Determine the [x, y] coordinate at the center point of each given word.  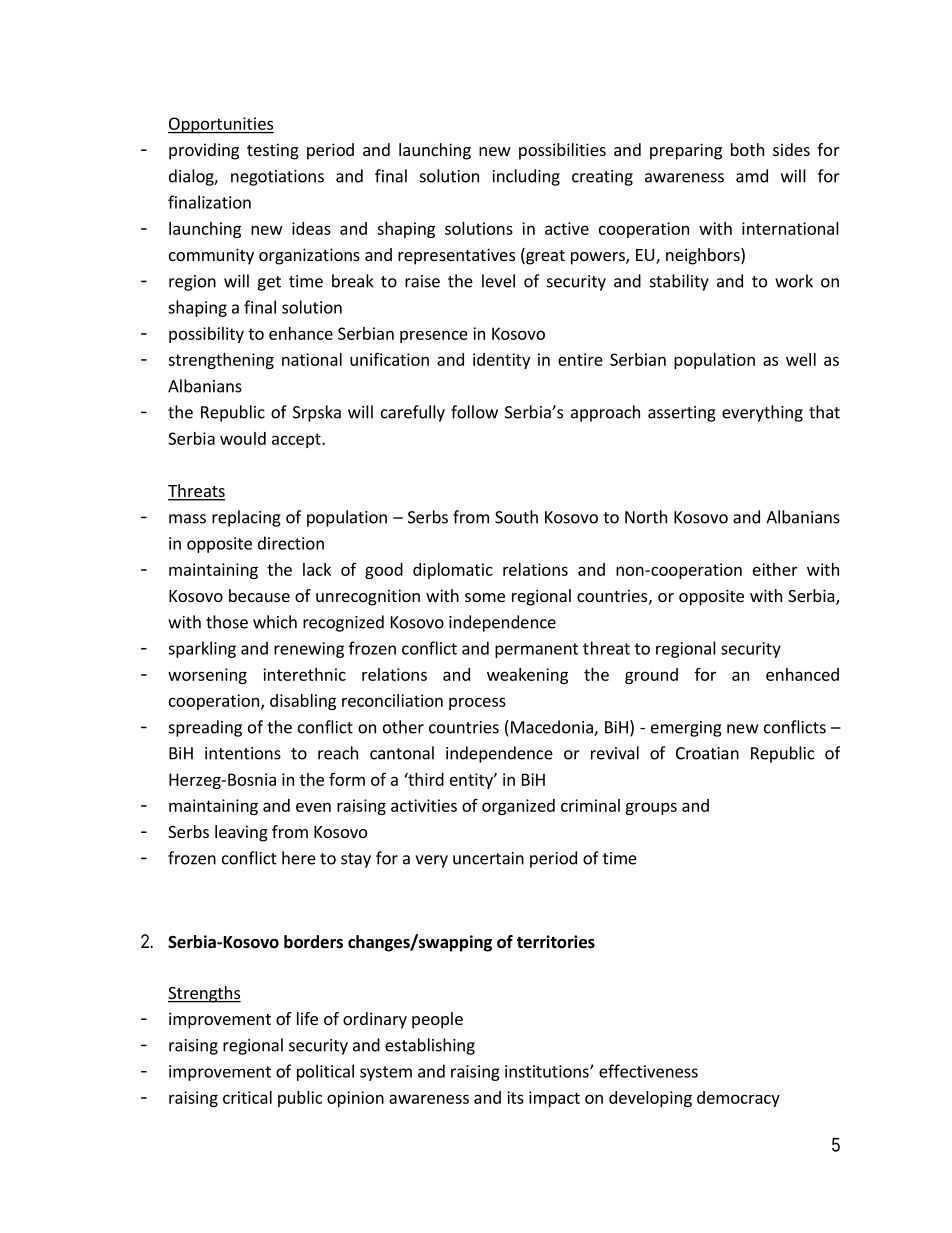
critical [247, 1097]
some [485, 597]
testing [273, 151]
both [747, 149]
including [526, 177]
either [775, 569]
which [275, 622]
